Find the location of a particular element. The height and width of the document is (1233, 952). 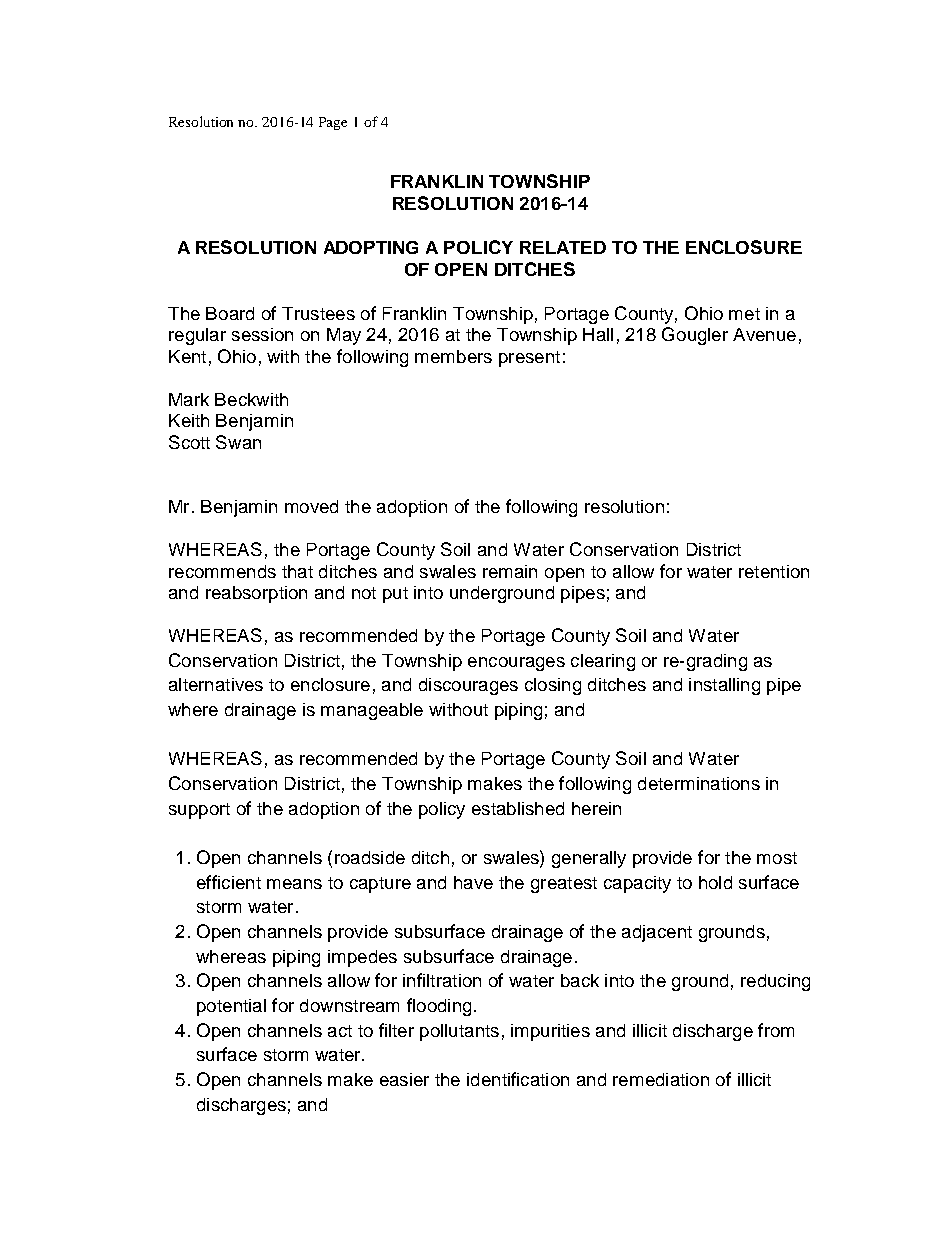

retention is located at coordinates (774, 571).
